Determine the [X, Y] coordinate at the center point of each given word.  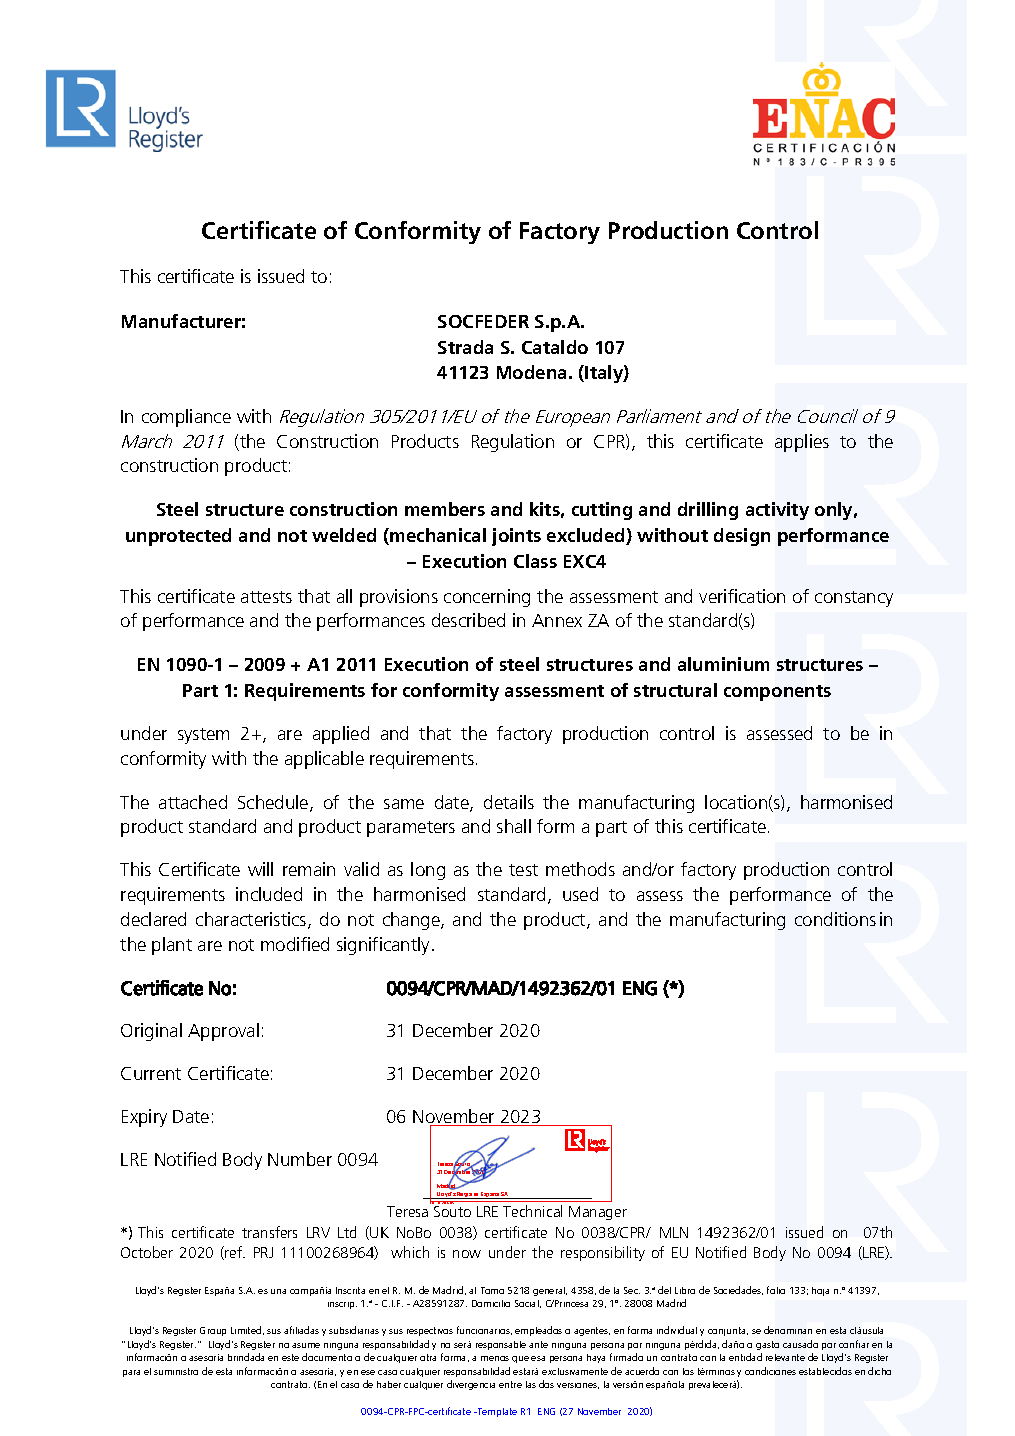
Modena [533, 372]
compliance [186, 418]
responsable [501, 1345]
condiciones [770, 1371]
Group [213, 1331]
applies [802, 443]
